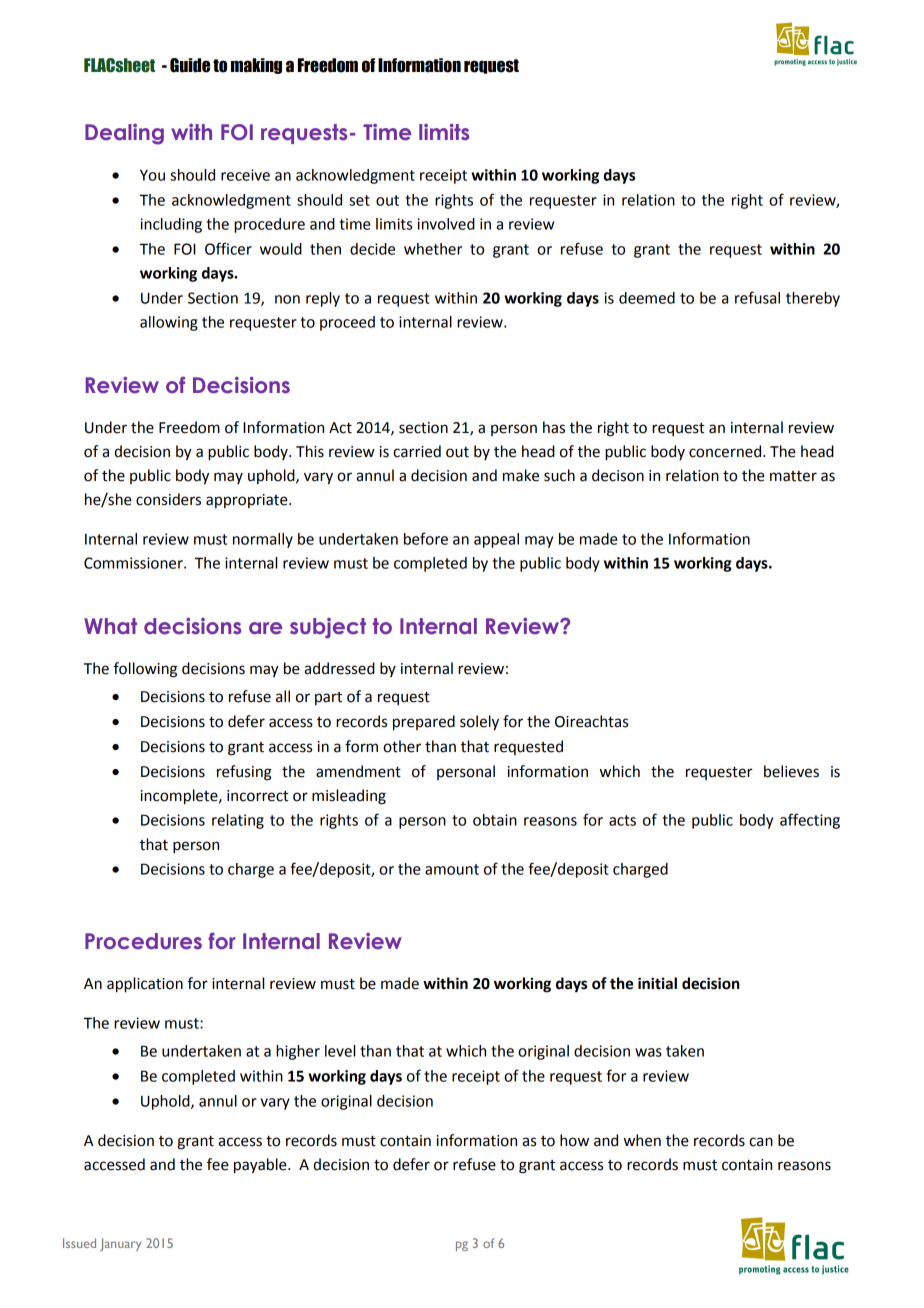 Image resolution: width=924 pixels, height=1308 pixels. What do you see at coordinates (591, 721) in the screenshot?
I see `Oireachtas` at bounding box center [591, 721].
